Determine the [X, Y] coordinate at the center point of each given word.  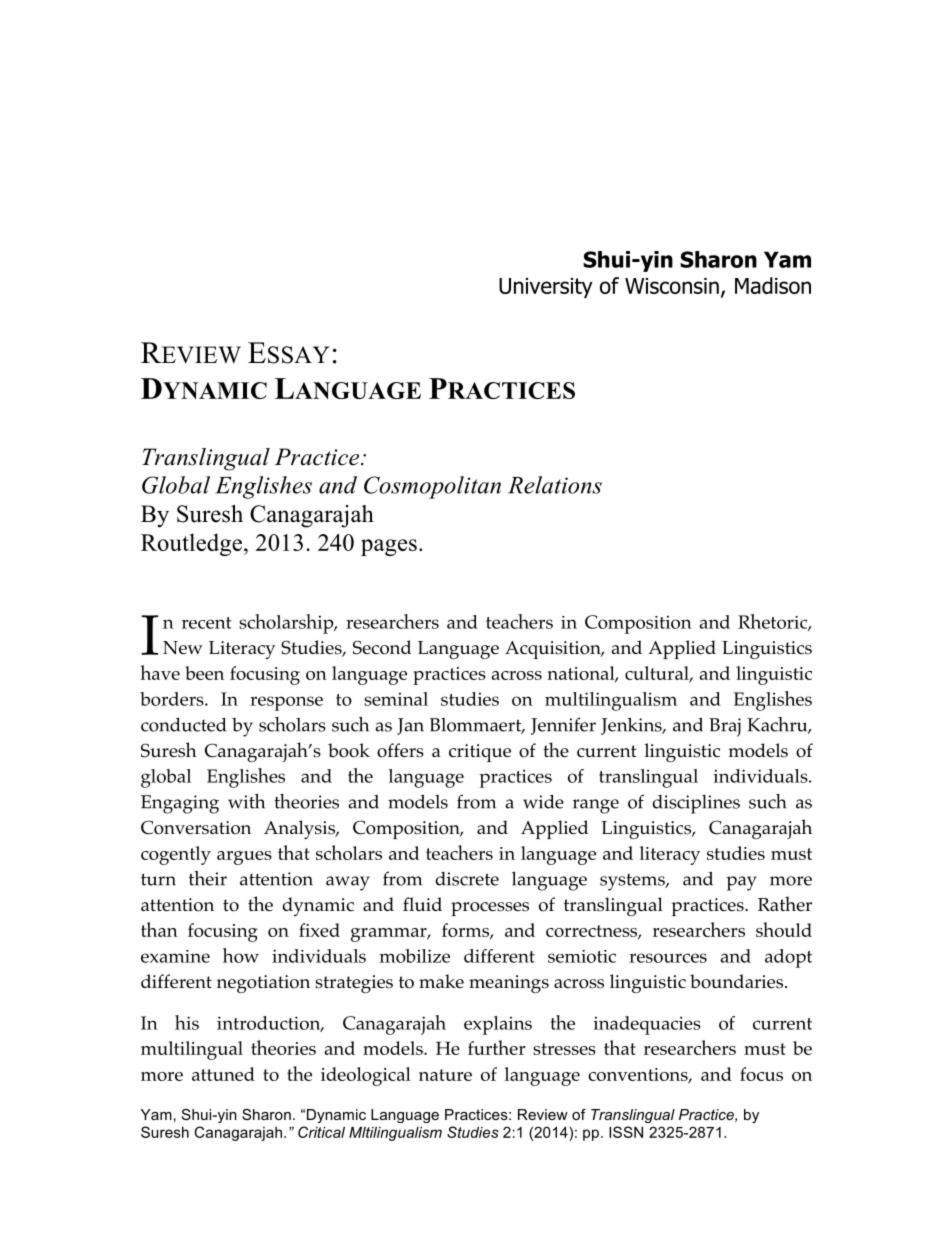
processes [490, 909]
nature [445, 1075]
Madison [773, 285]
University [546, 288]
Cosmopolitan [432, 487]
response [286, 703]
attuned [223, 1074]
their [208, 878]
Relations [555, 485]
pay [741, 883]
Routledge [191, 544]
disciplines [696, 804]
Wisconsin [672, 286]
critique [480, 753]
